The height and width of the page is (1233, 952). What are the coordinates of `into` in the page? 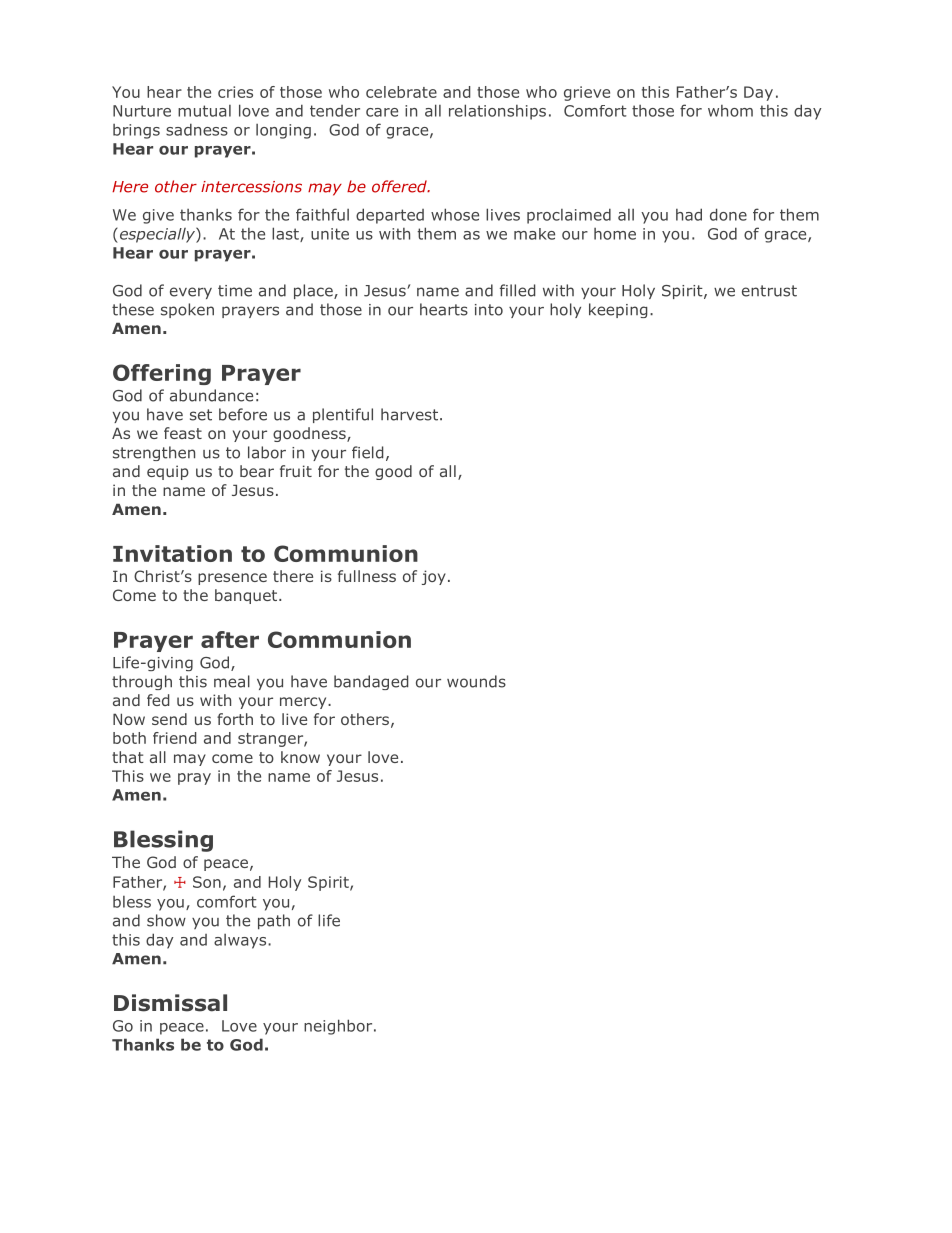 It's located at (489, 310).
